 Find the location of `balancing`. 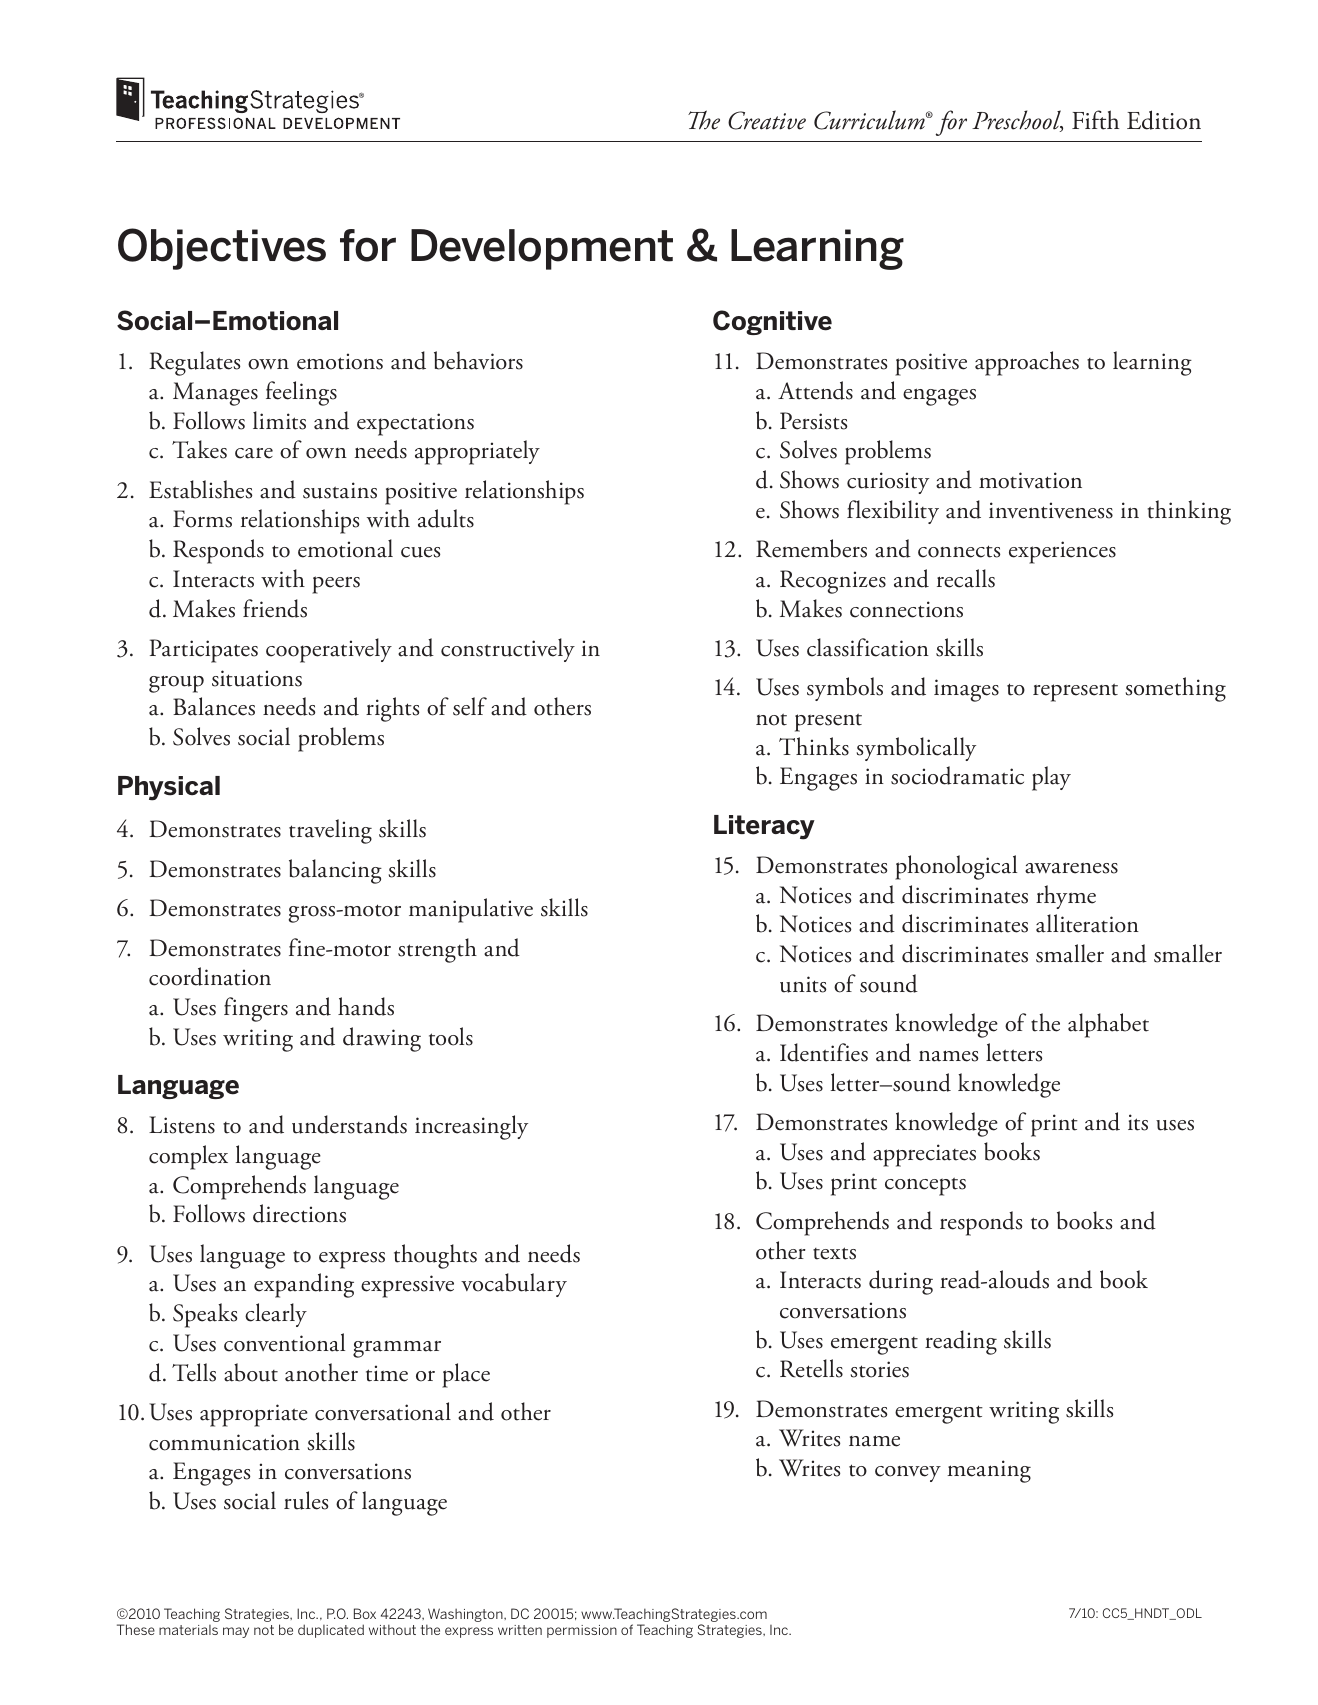

balancing is located at coordinates (335, 871).
